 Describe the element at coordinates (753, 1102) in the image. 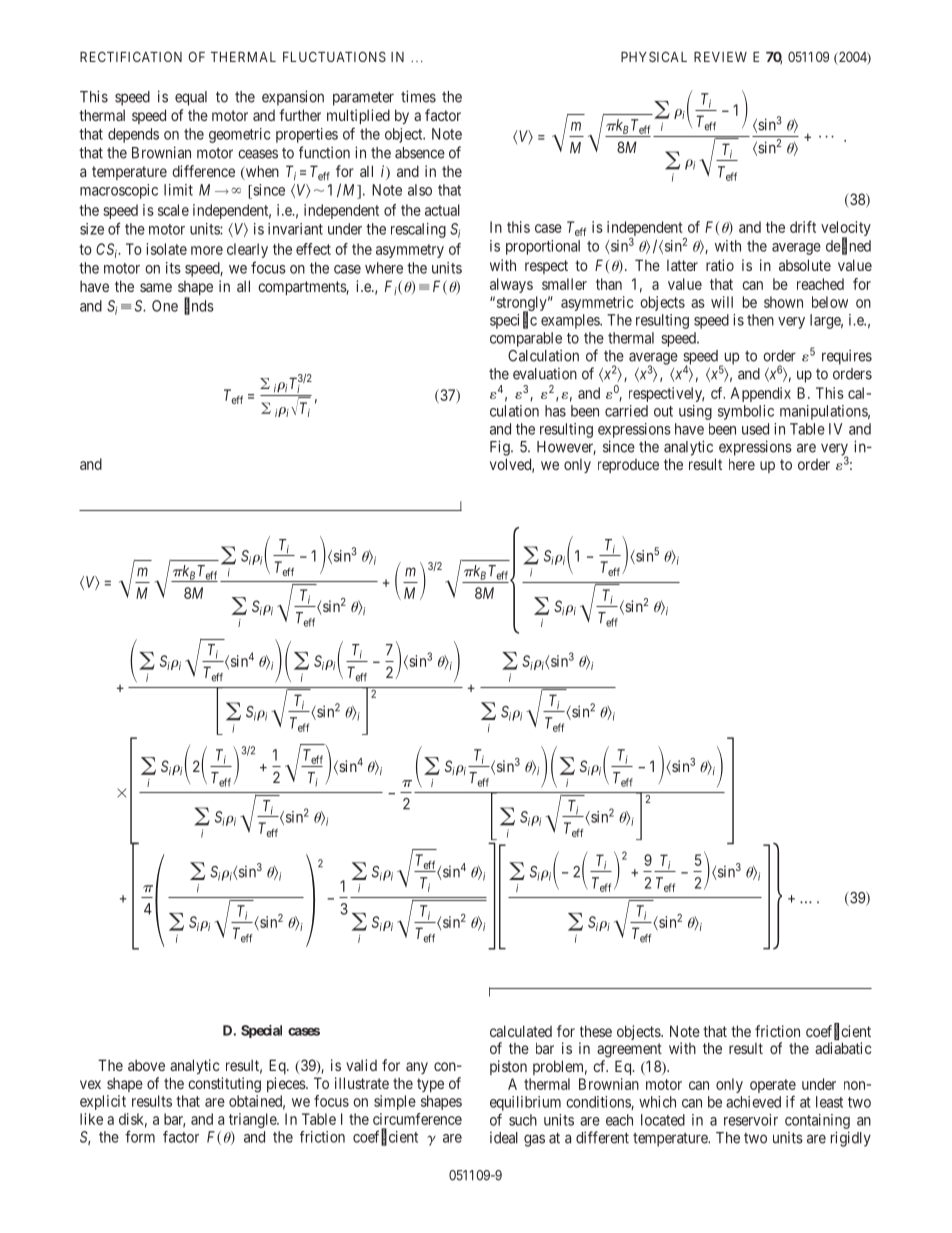

I see `achieved` at that location.
